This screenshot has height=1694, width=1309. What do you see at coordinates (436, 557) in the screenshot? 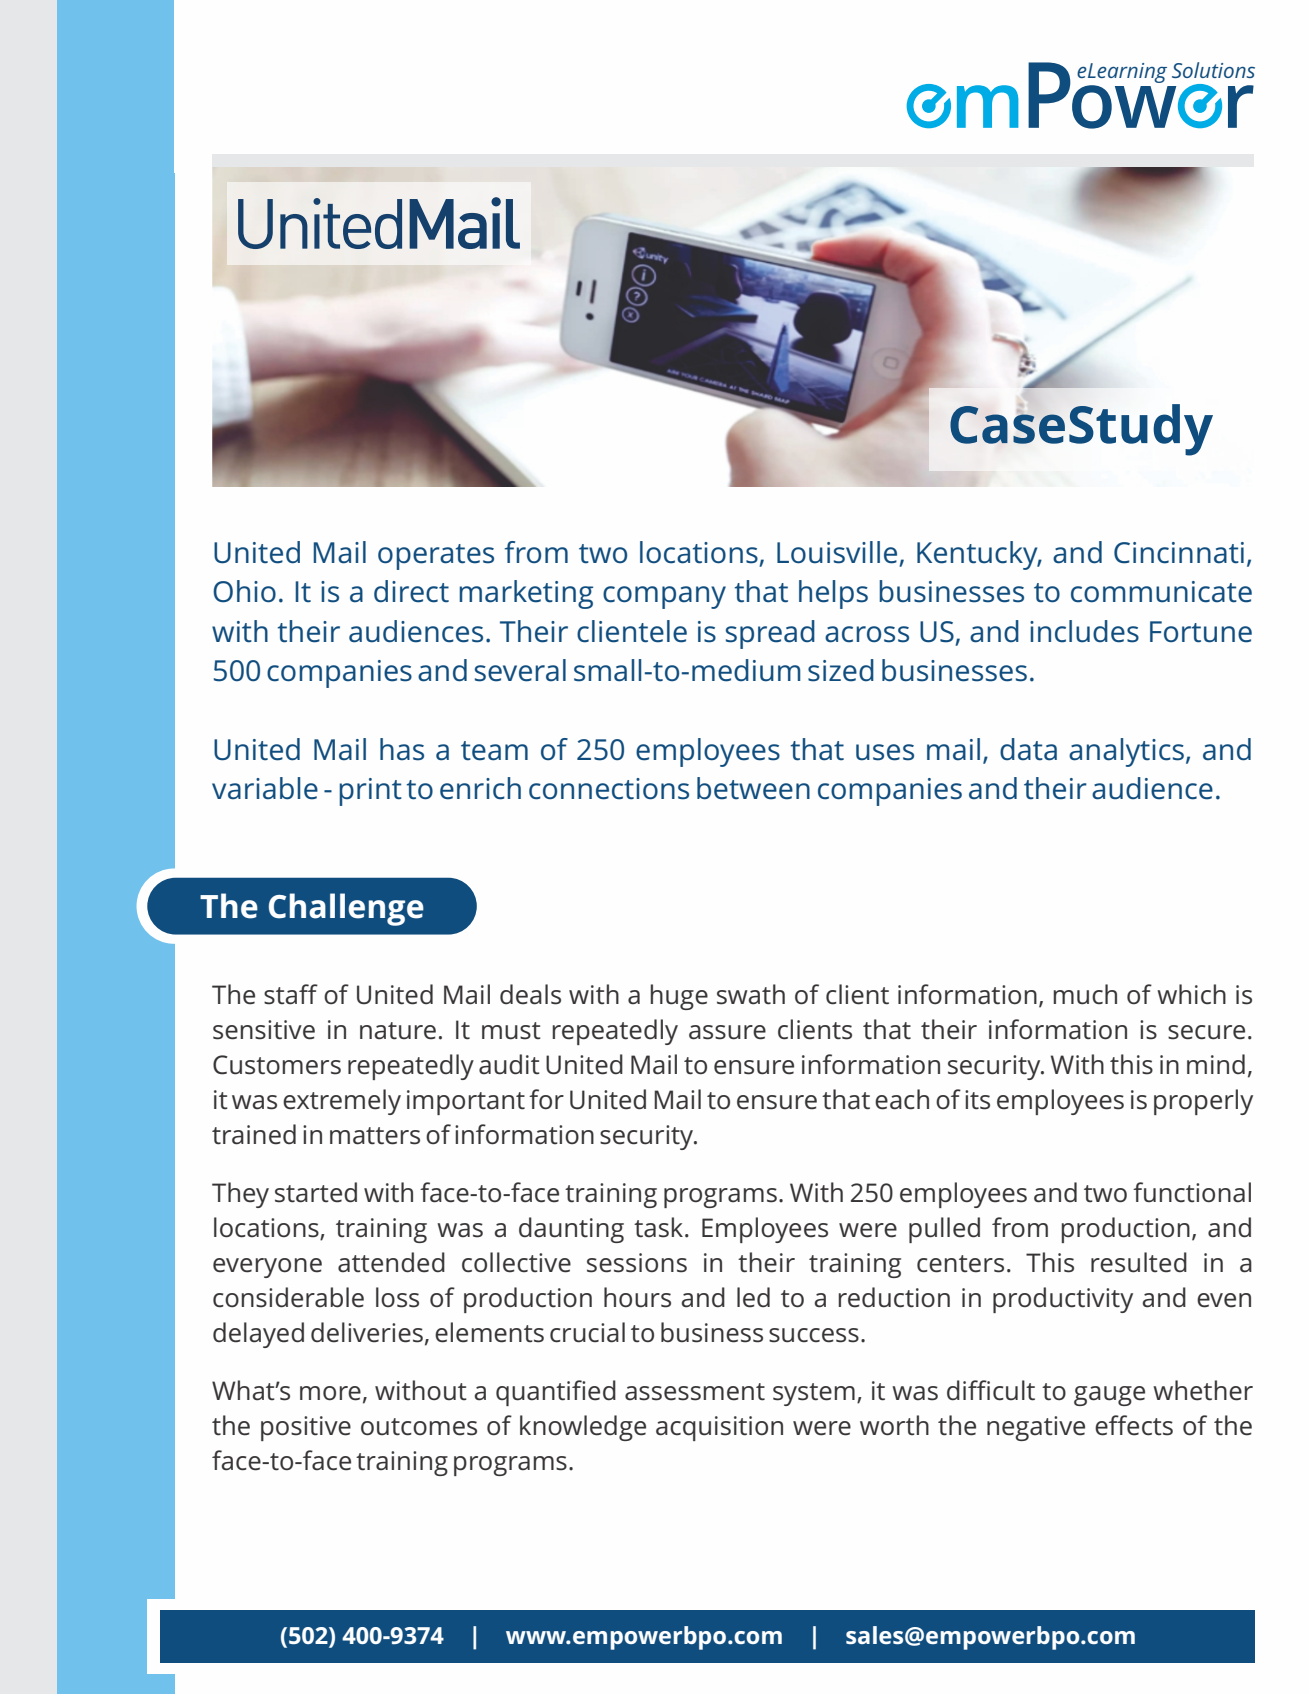
I see `operates` at bounding box center [436, 557].
